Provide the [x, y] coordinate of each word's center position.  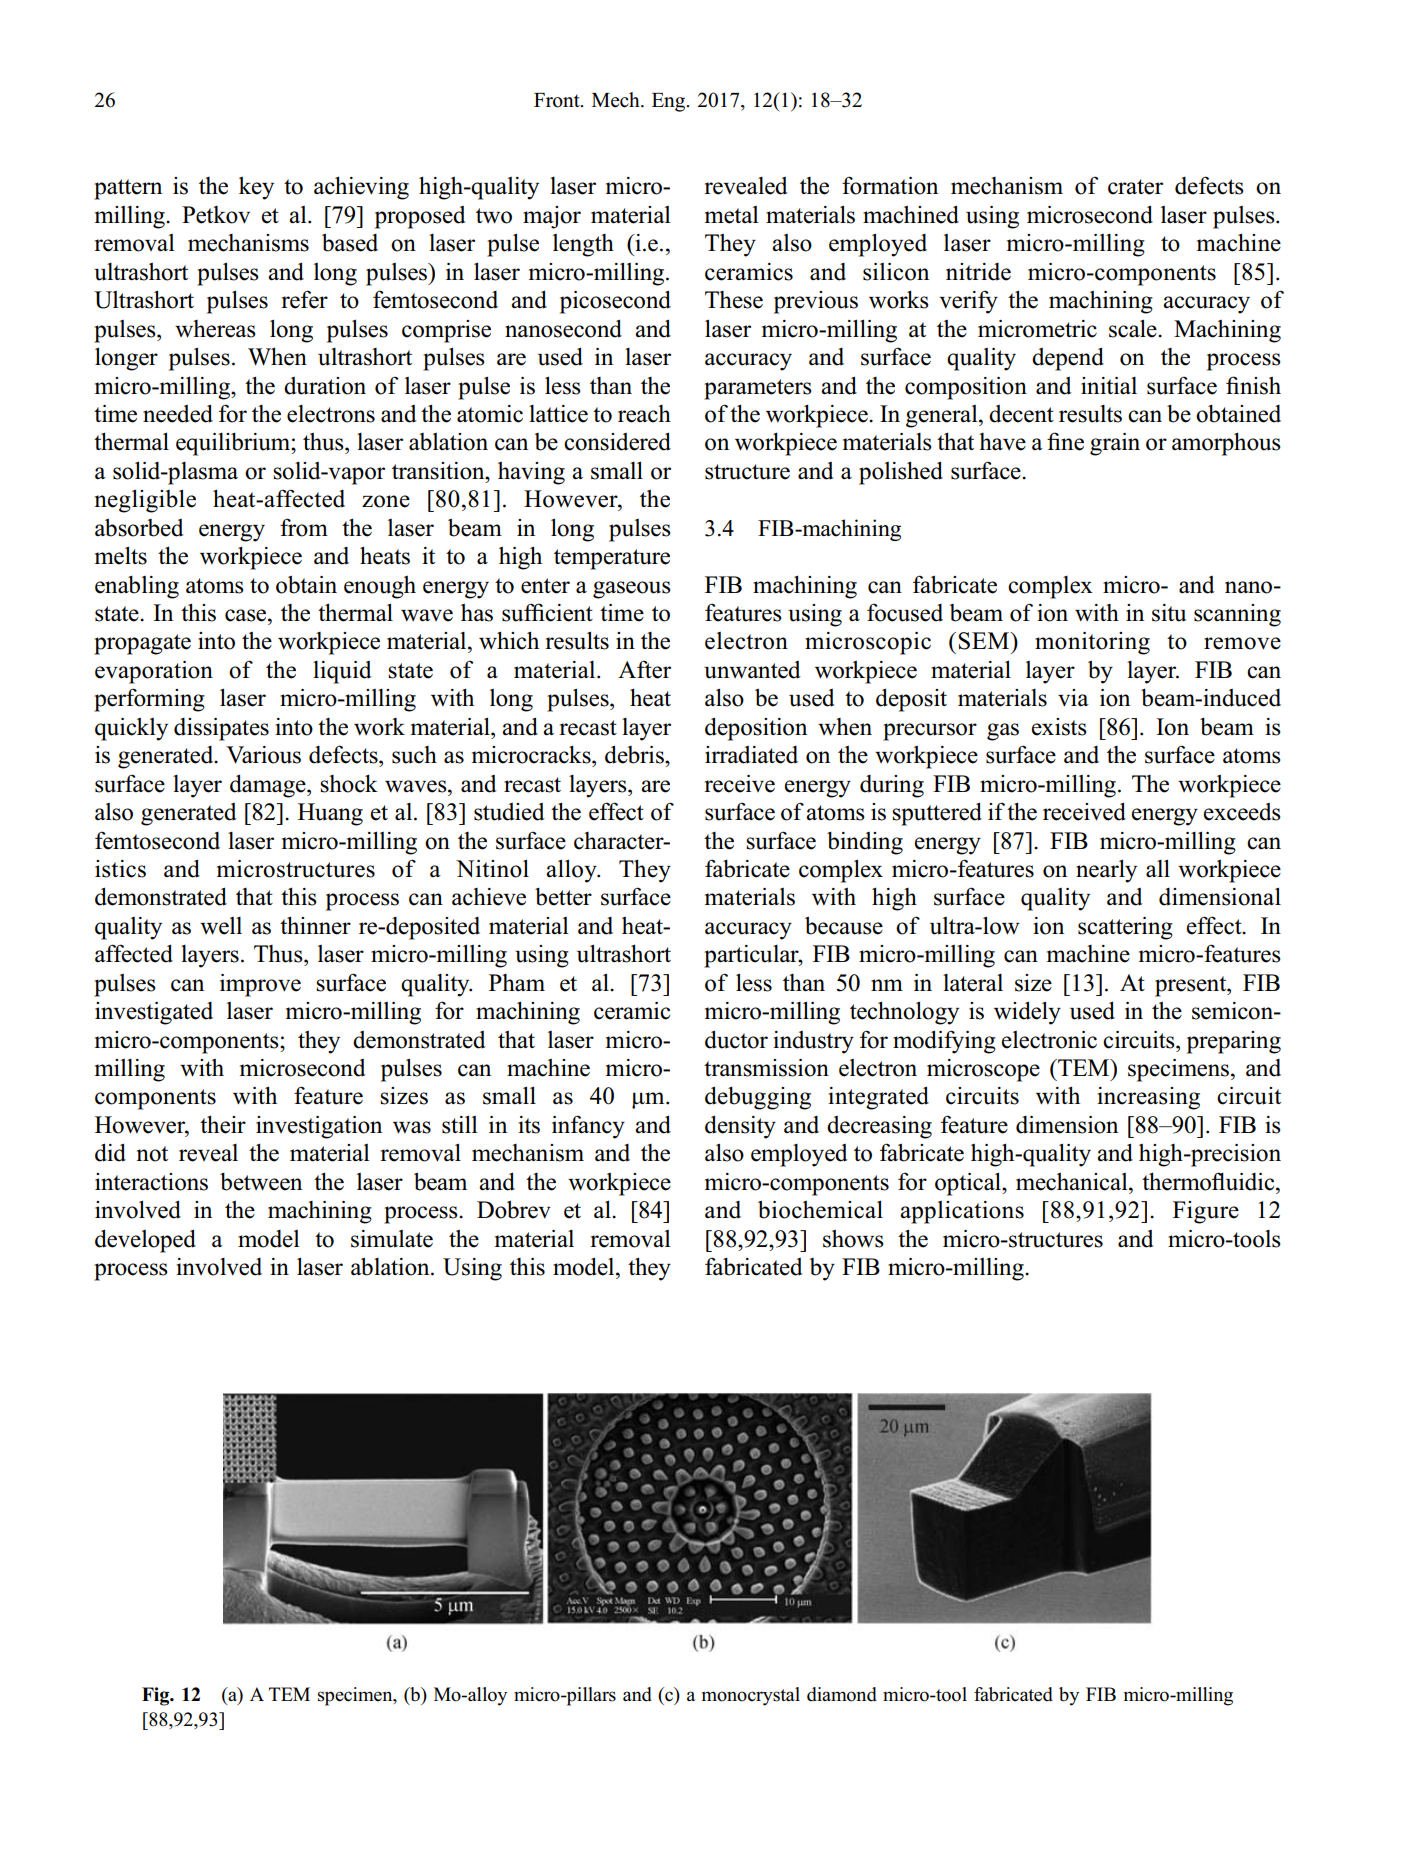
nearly [1106, 871]
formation [890, 185]
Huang [330, 814]
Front [558, 100]
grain [1115, 444]
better [563, 897]
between [261, 1182]
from [304, 527]
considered [617, 441]
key [256, 188]
